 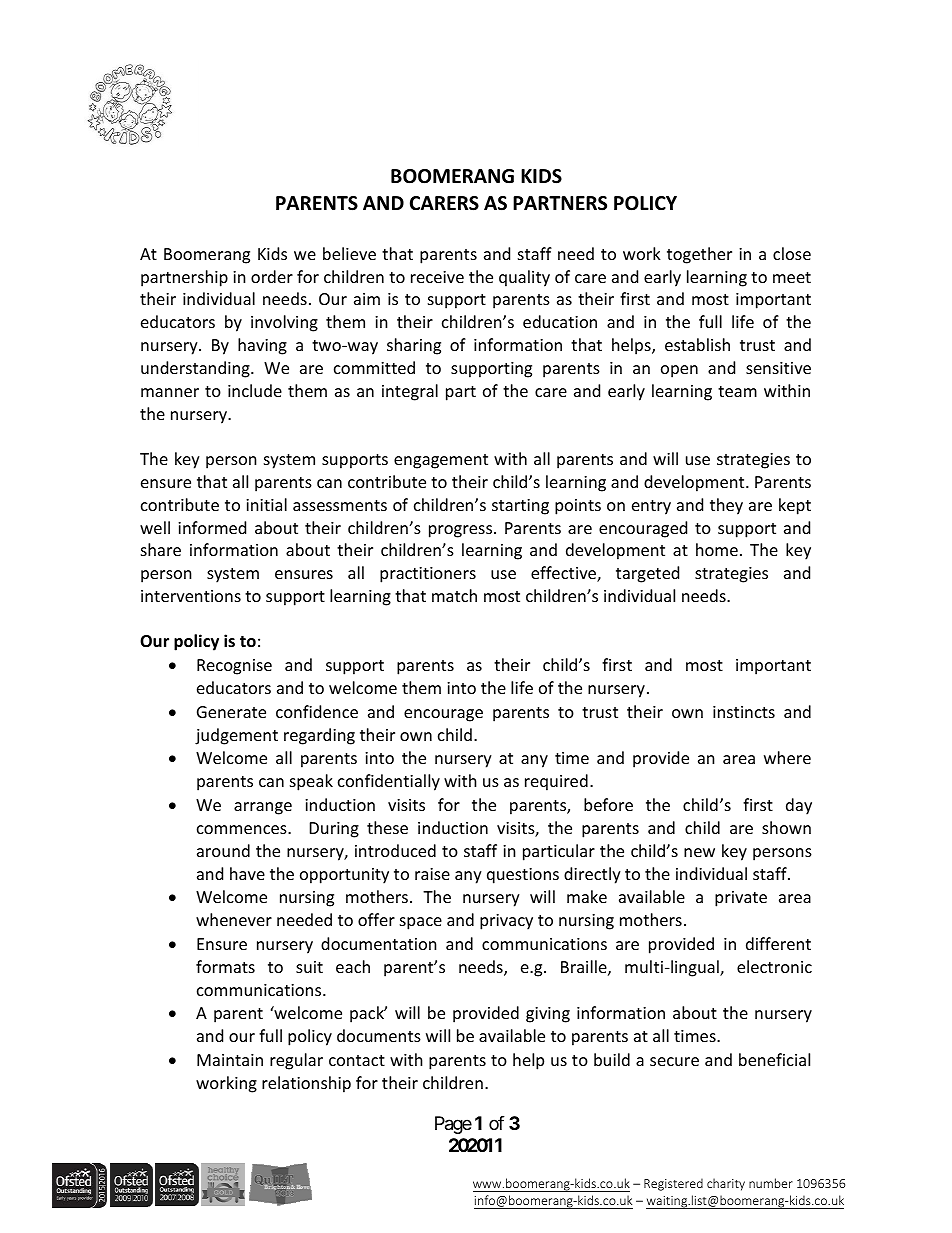 What do you see at coordinates (231, 712) in the image?
I see `Generate` at bounding box center [231, 712].
